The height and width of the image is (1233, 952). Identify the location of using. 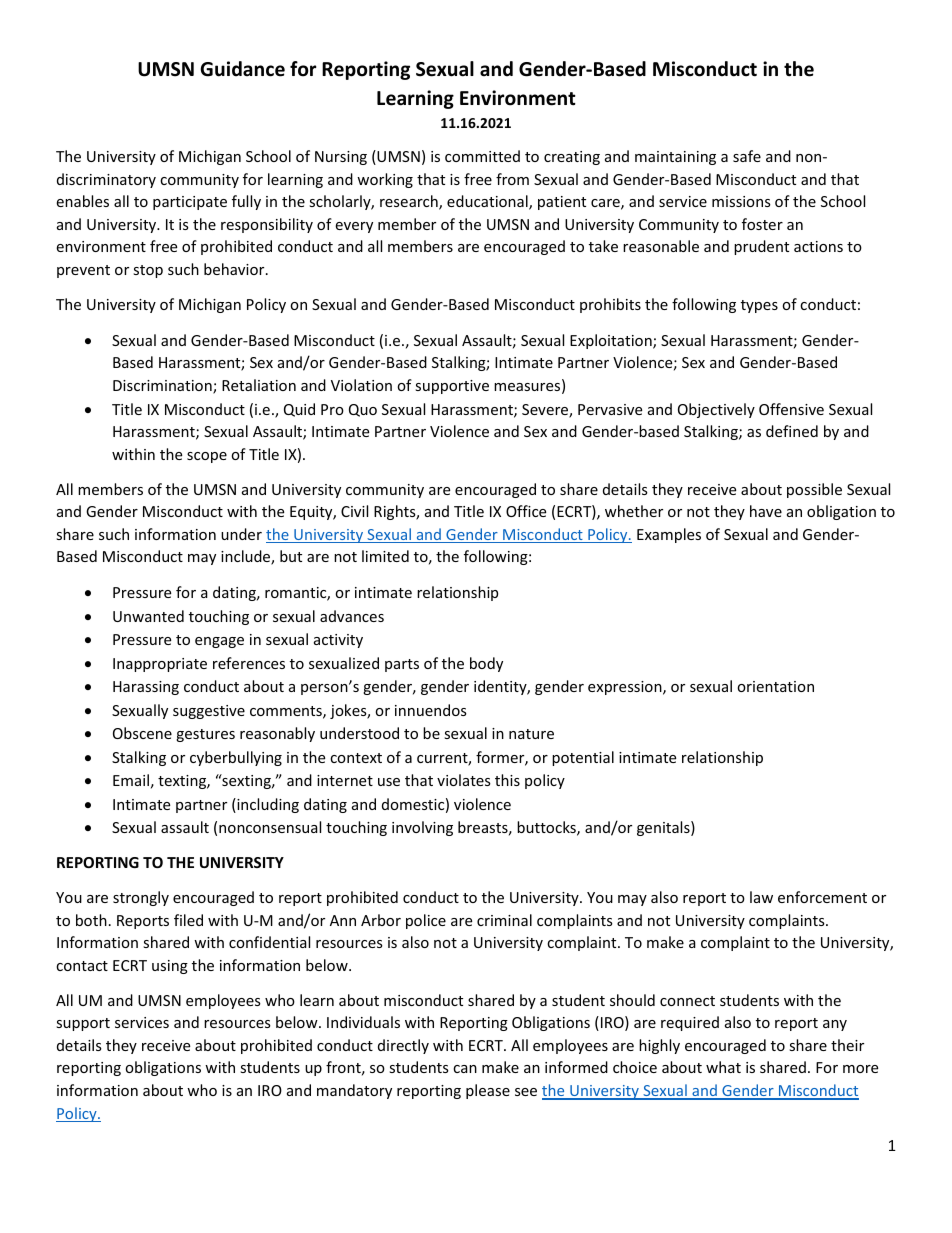
(170, 967).
